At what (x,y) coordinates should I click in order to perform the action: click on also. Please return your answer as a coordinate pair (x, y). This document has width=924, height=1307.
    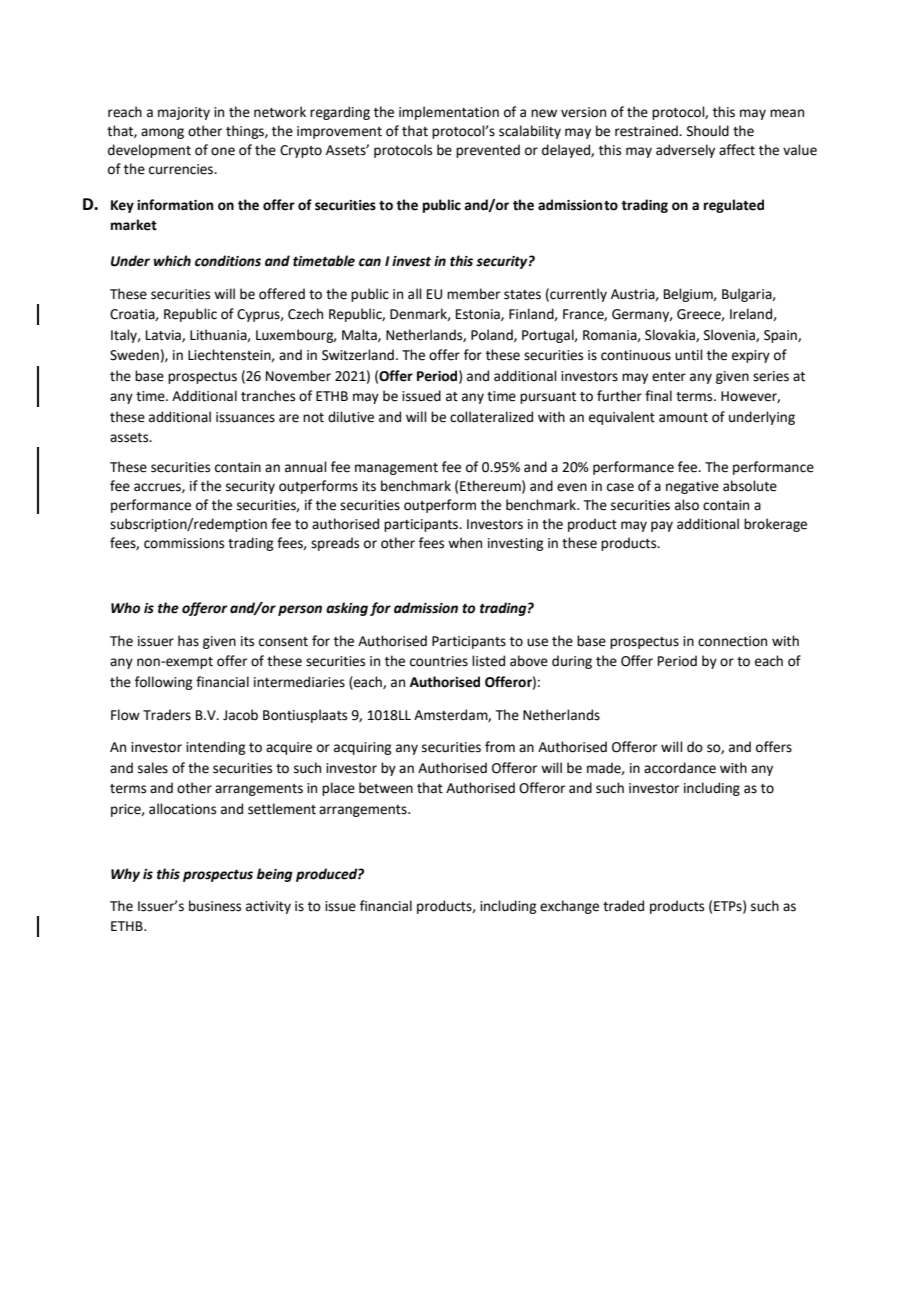
    Looking at the image, I should click on (687, 505).
